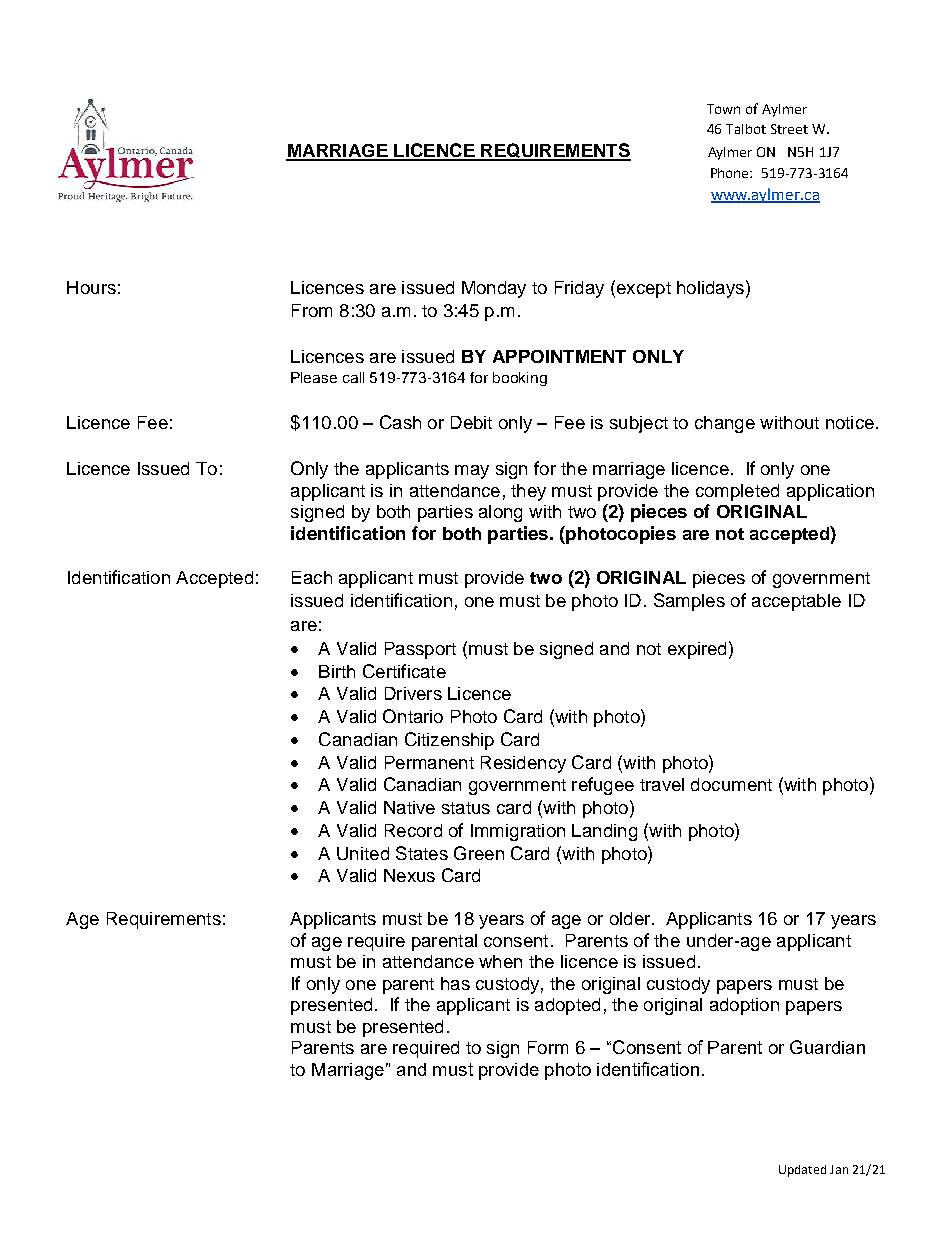 Image resolution: width=952 pixels, height=1233 pixels. What do you see at coordinates (363, 853) in the screenshot?
I see `United` at bounding box center [363, 853].
